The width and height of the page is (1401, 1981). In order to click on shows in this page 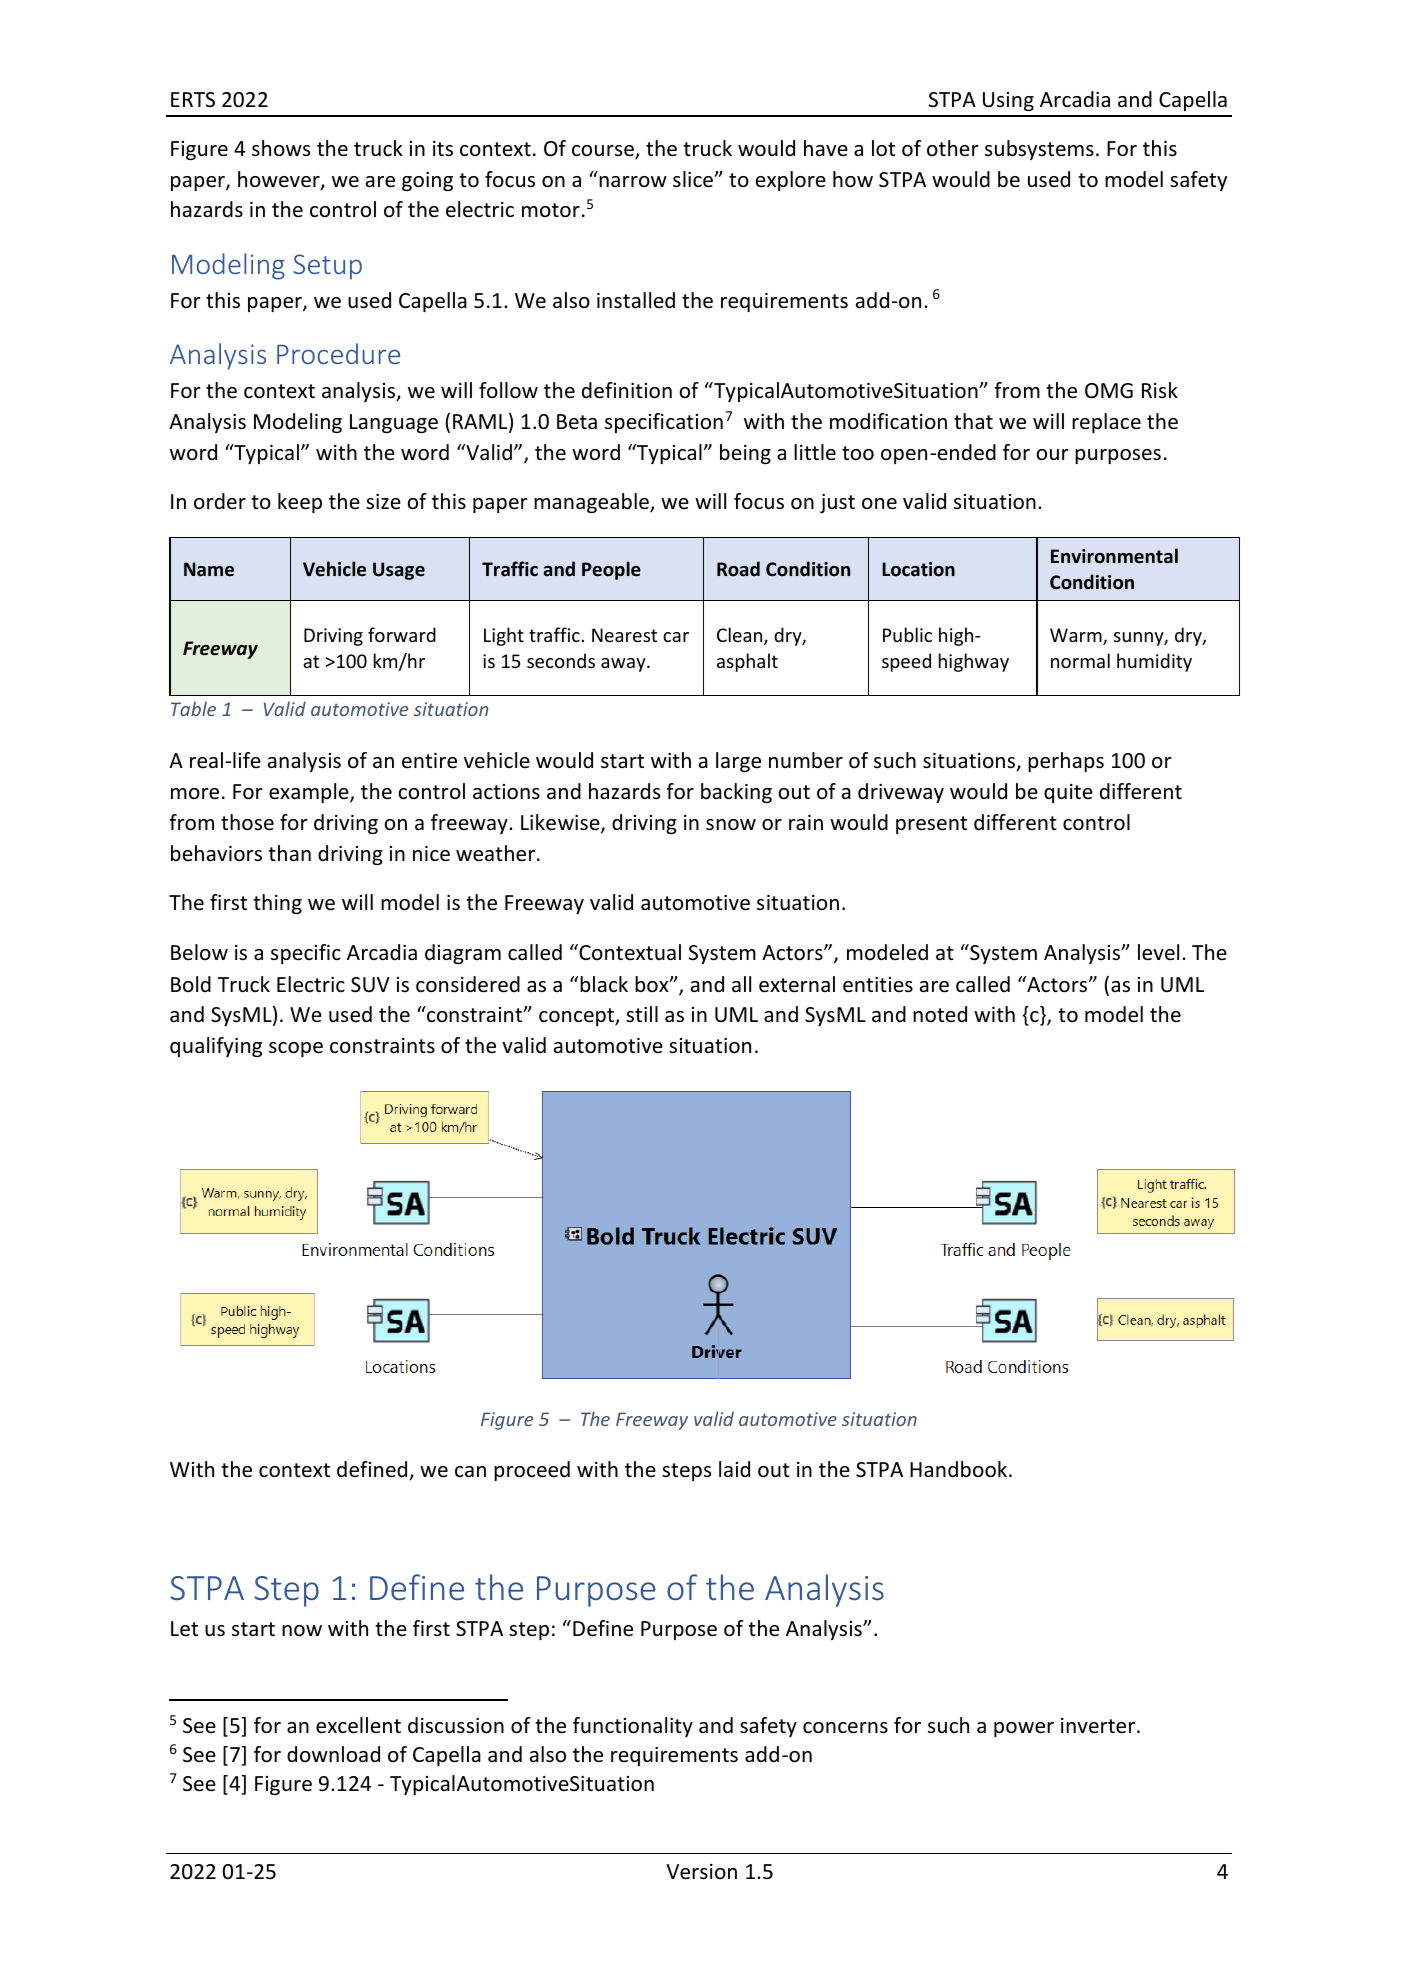, I will do `click(281, 148)`.
